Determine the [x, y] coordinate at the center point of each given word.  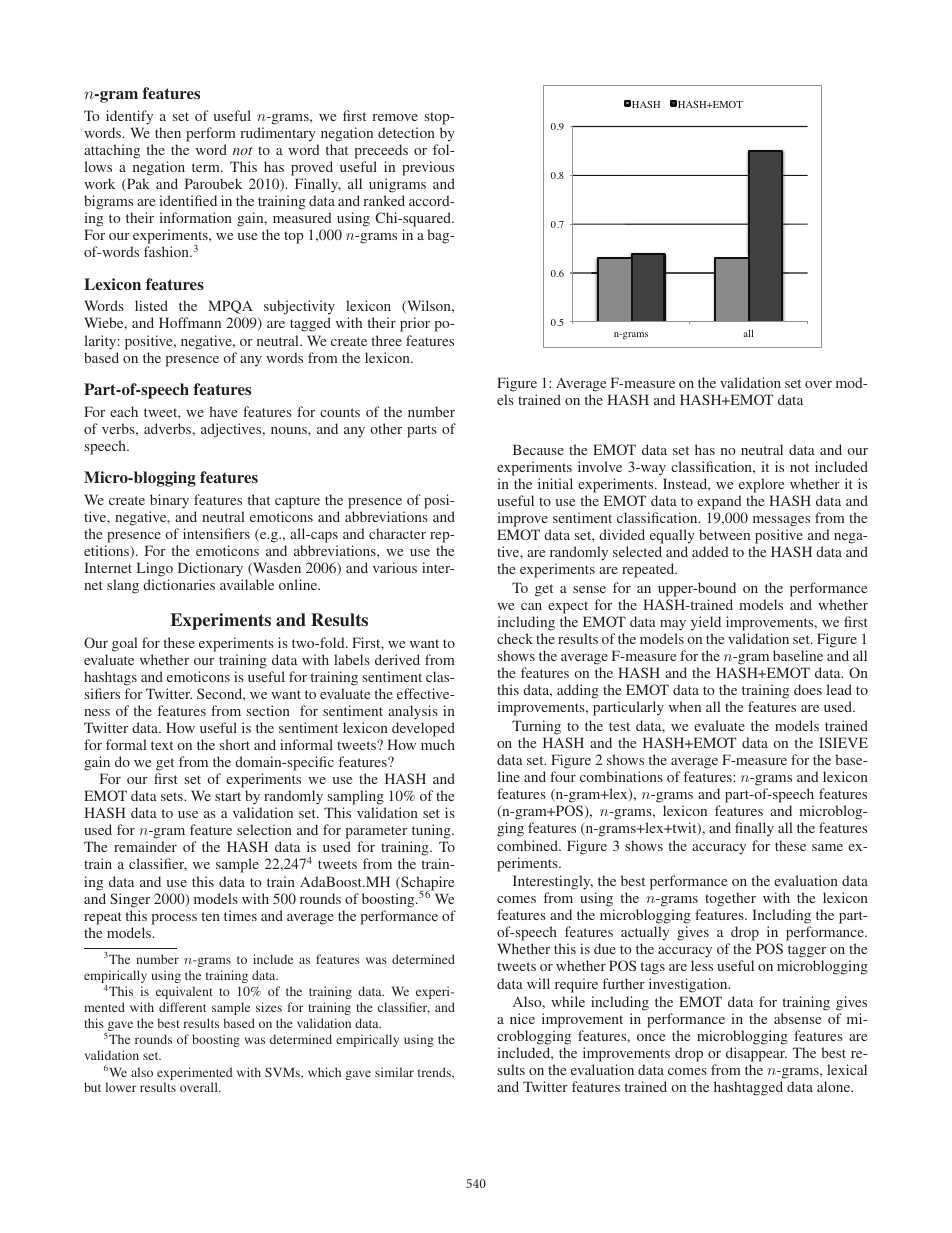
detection [406, 132]
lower [121, 1087]
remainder [145, 846]
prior [415, 324]
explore [761, 485]
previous [428, 168]
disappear [756, 1056]
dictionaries [179, 584]
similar [394, 1072]
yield [706, 625]
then [168, 132]
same [827, 847]
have [223, 411]
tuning [432, 833]
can [531, 606]
